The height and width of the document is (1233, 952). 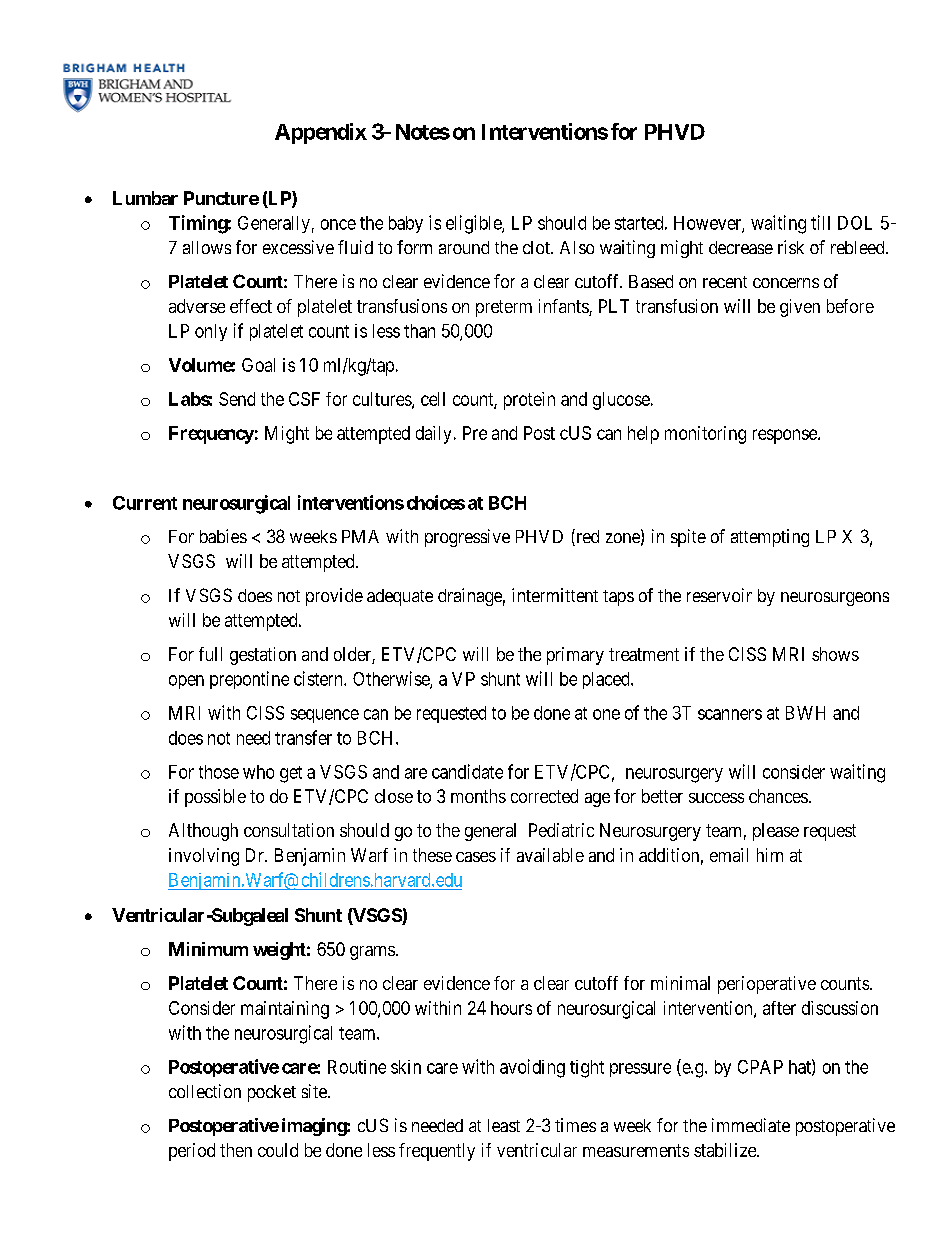 I want to click on given, so click(x=800, y=308).
